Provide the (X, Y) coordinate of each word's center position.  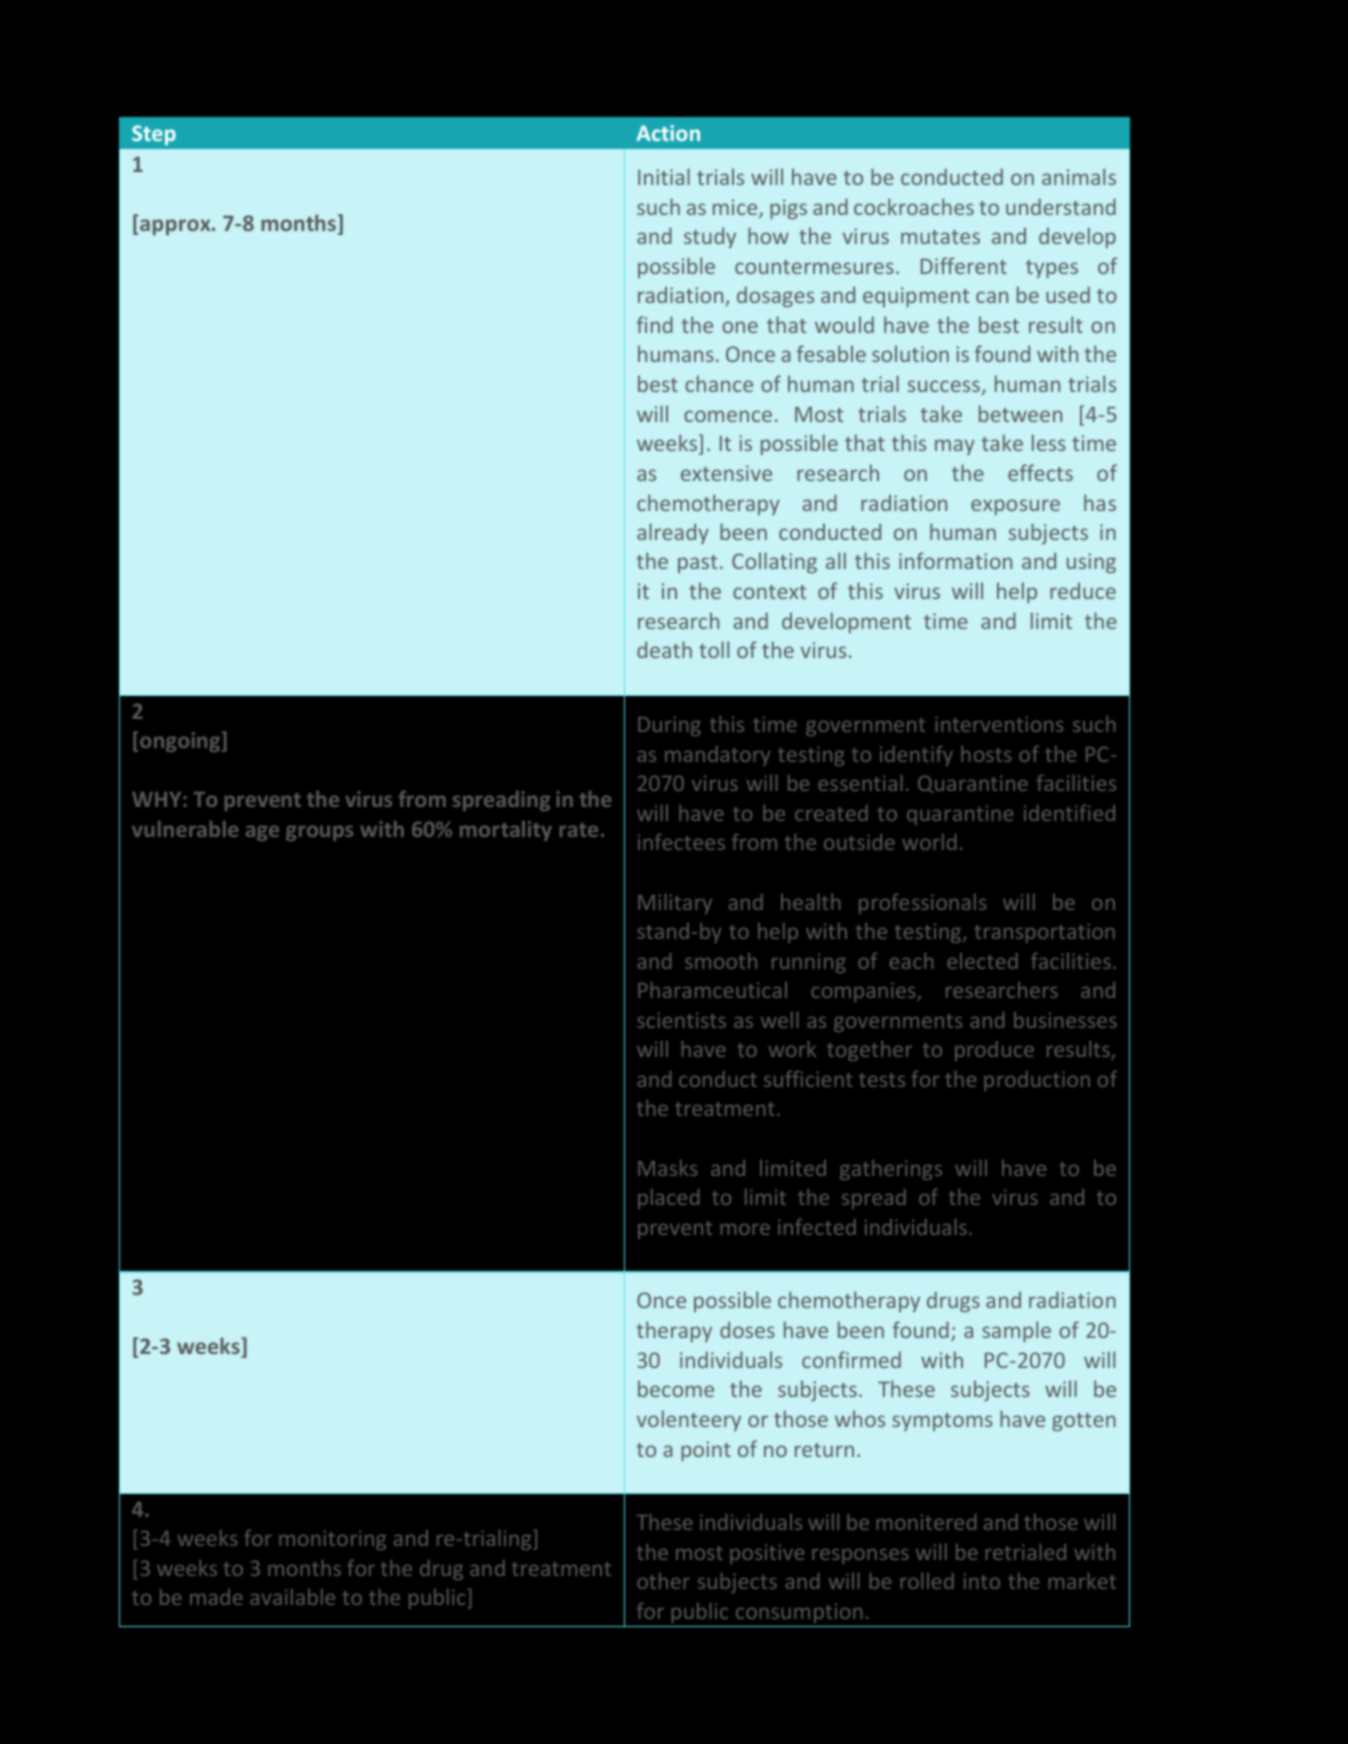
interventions (999, 724)
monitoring (332, 1540)
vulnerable (185, 829)
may (955, 447)
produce (994, 1051)
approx (176, 227)
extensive (726, 473)
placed (668, 1199)
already (673, 533)
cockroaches (914, 206)
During (669, 726)
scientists (681, 1020)
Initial (664, 176)
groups (319, 833)
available (292, 1597)
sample (1016, 1331)
